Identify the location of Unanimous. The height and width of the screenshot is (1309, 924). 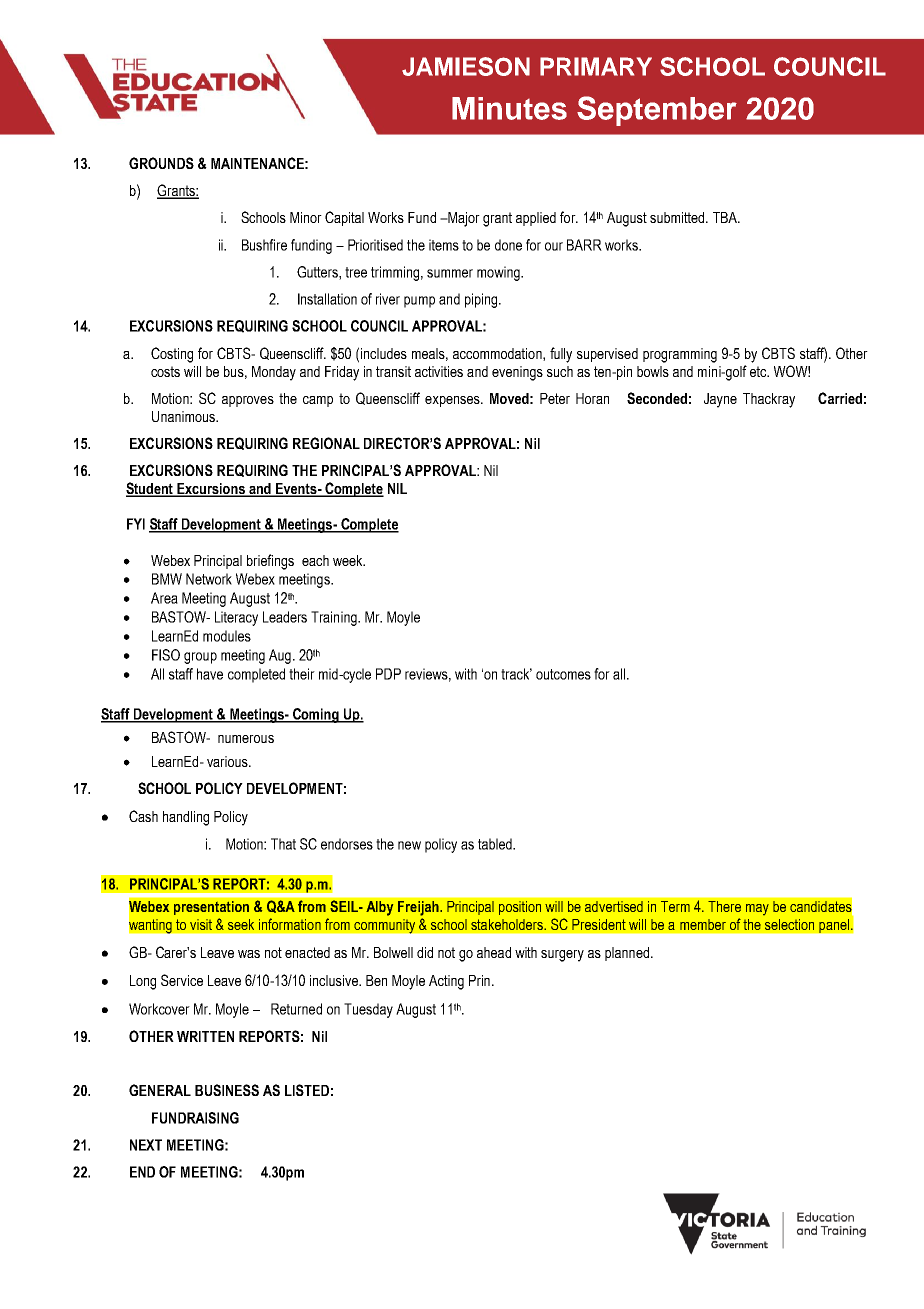
(184, 416).
